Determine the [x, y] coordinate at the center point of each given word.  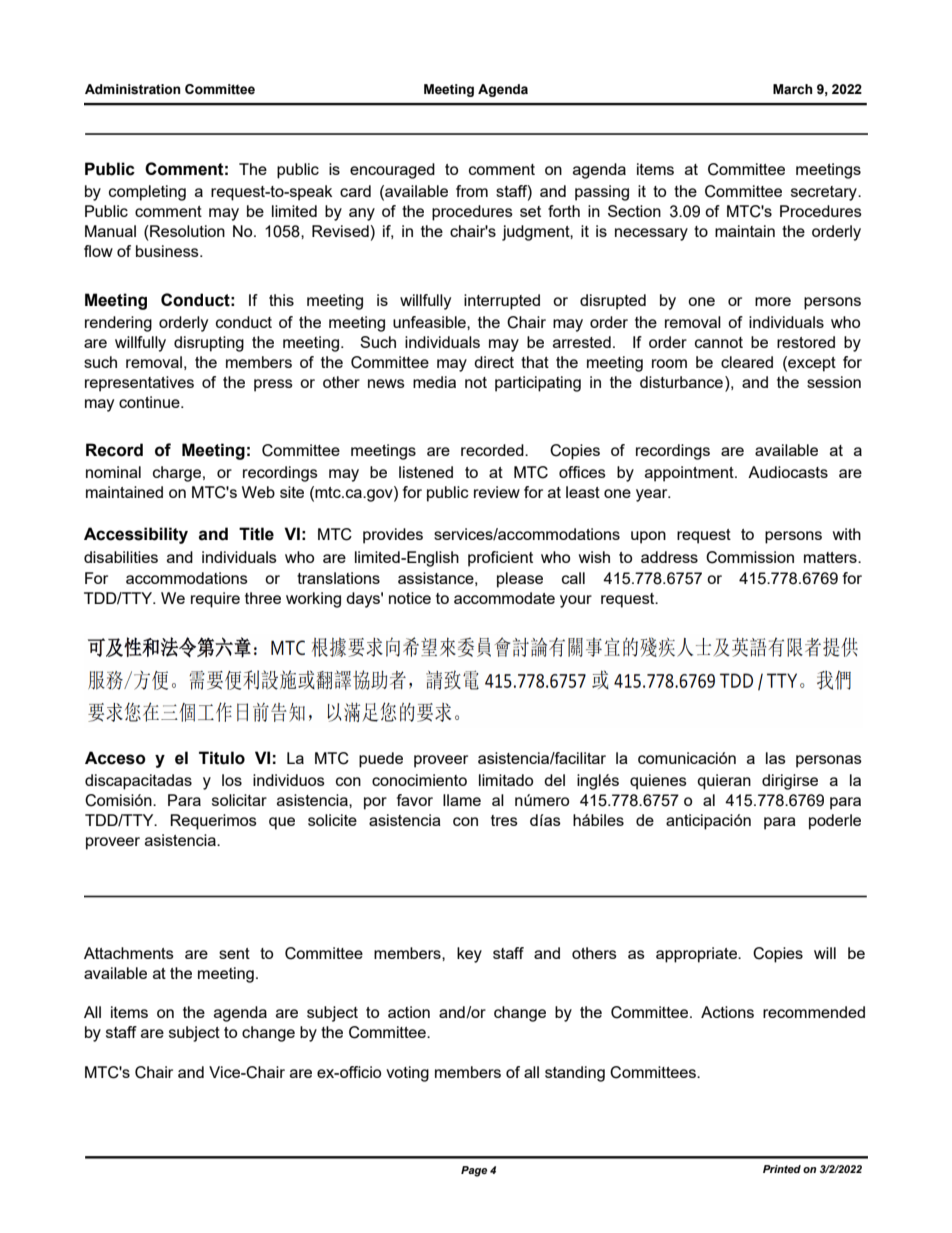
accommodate [504, 598]
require [215, 600]
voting [407, 1074]
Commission [750, 557]
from [472, 191]
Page [474, 1171]
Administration [132, 89]
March [792, 89]
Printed [782, 1169]
